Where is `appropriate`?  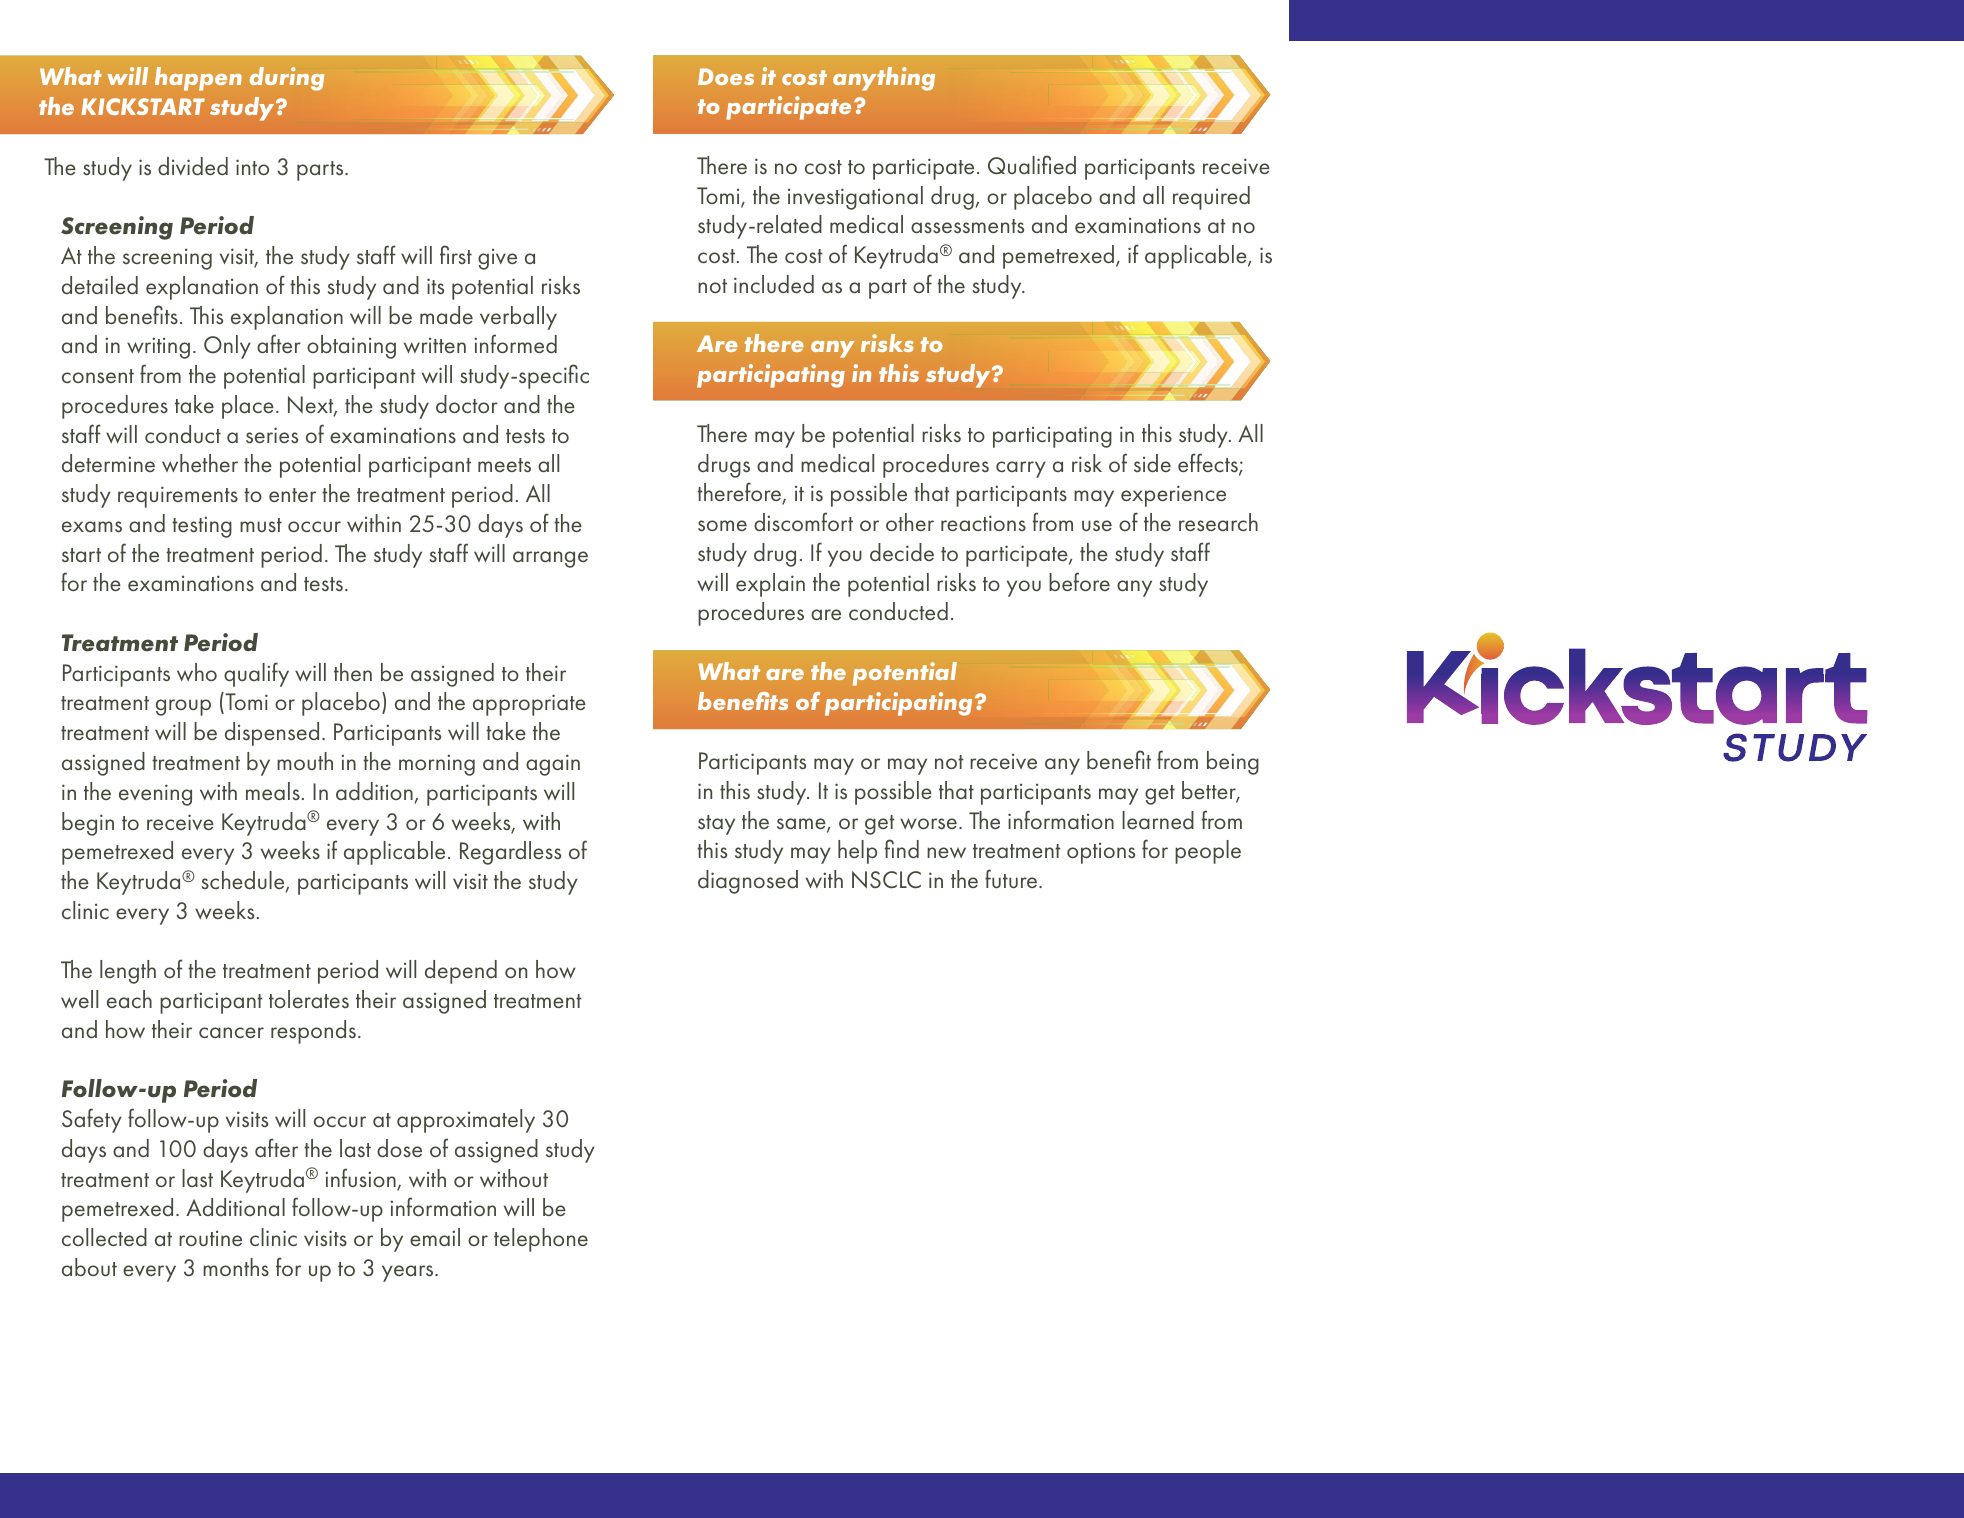
appropriate is located at coordinates (529, 705).
